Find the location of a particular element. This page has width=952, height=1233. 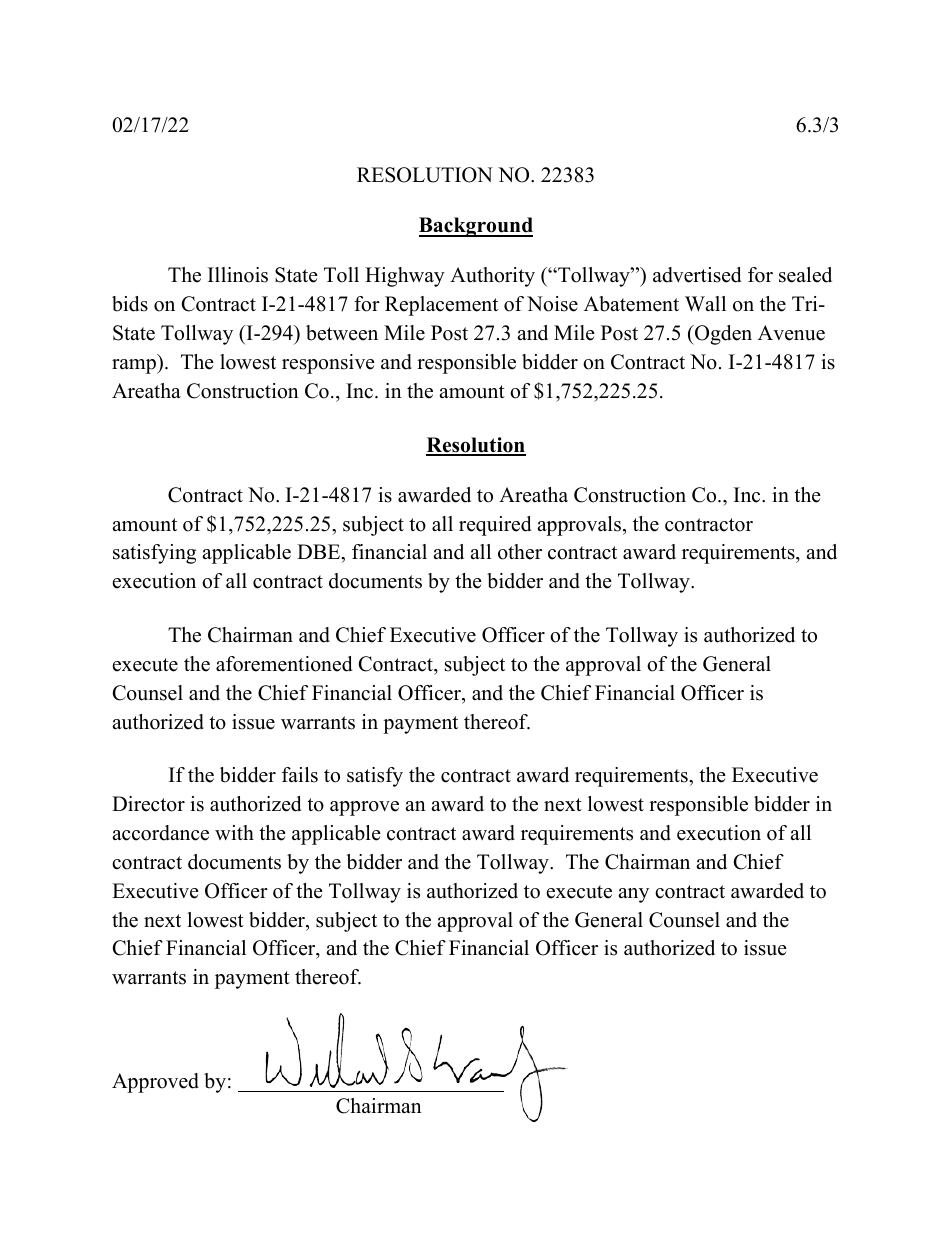

Background is located at coordinates (476, 227).
